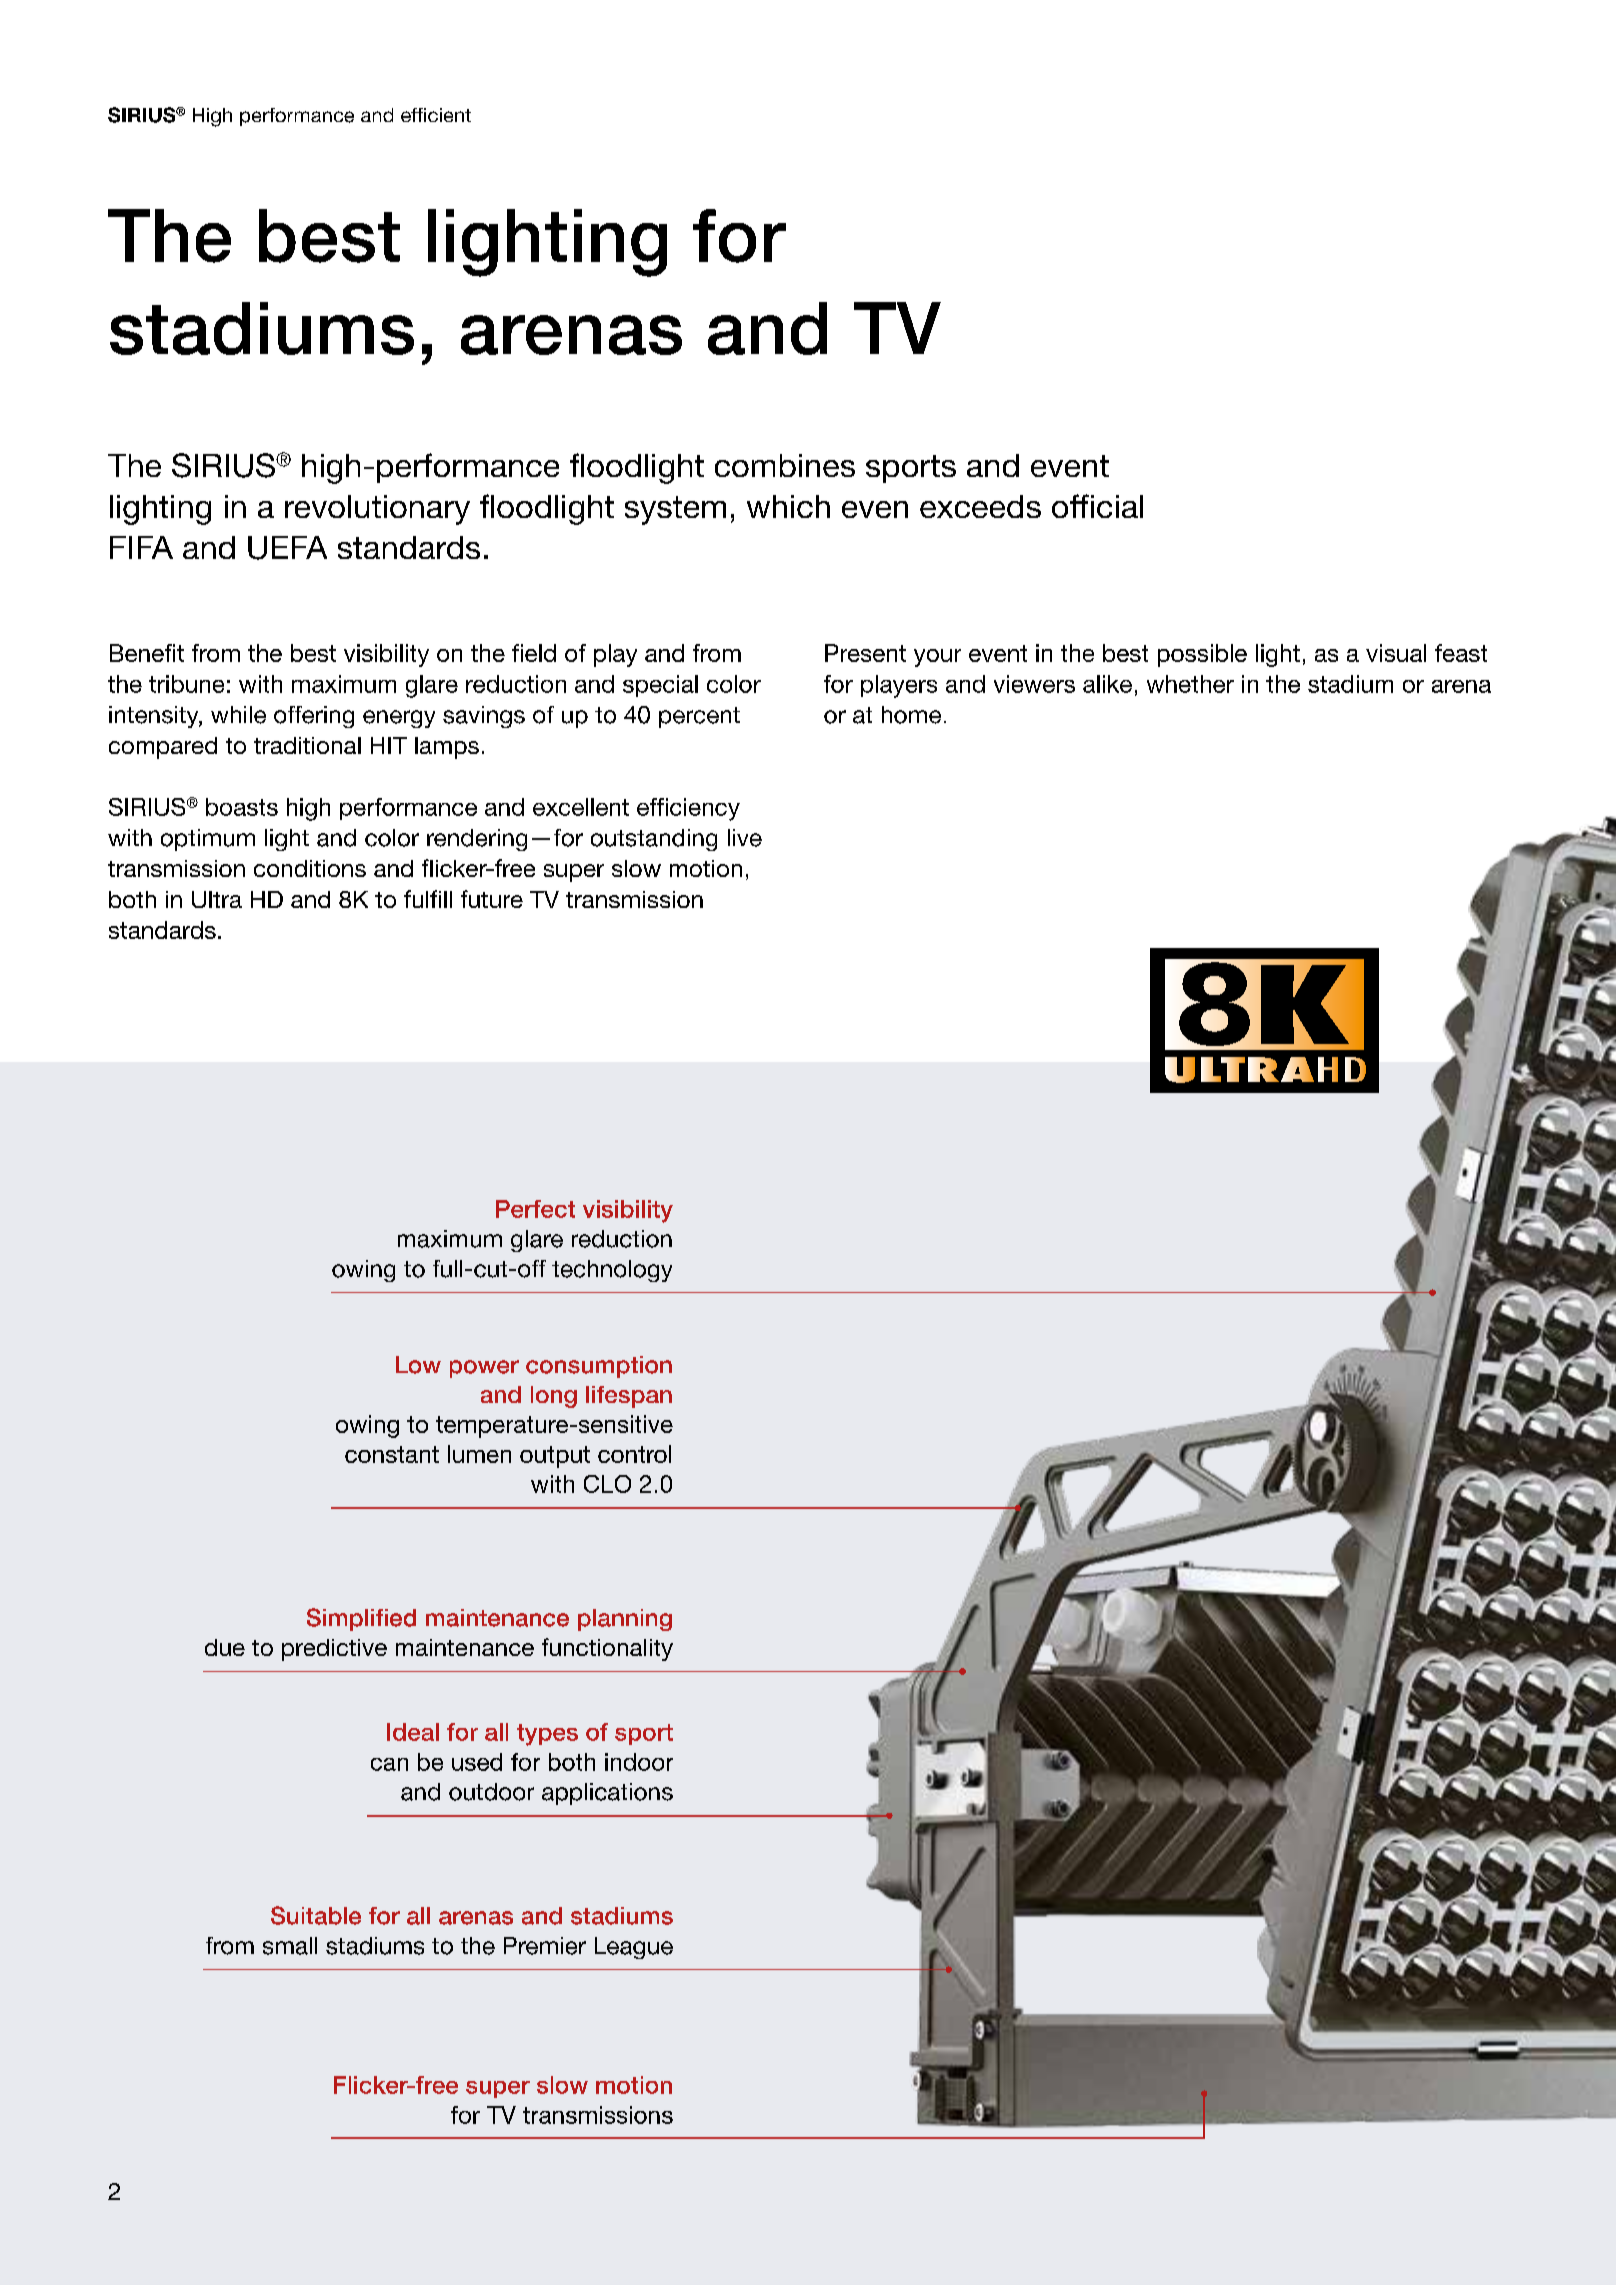 Image resolution: width=1616 pixels, height=2285 pixels. I want to click on percent, so click(699, 717).
